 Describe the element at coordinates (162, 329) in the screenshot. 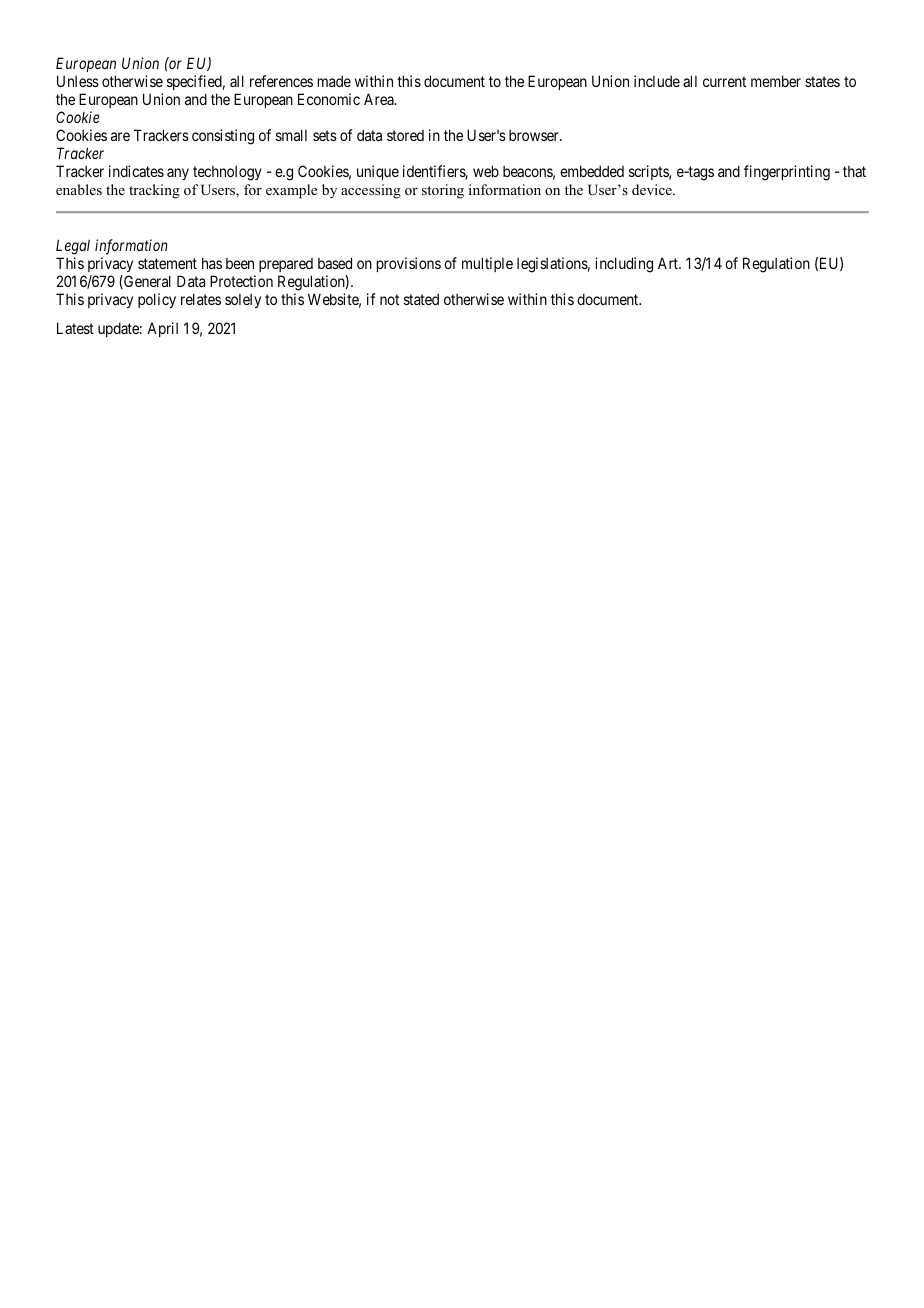

I see `April` at that location.
